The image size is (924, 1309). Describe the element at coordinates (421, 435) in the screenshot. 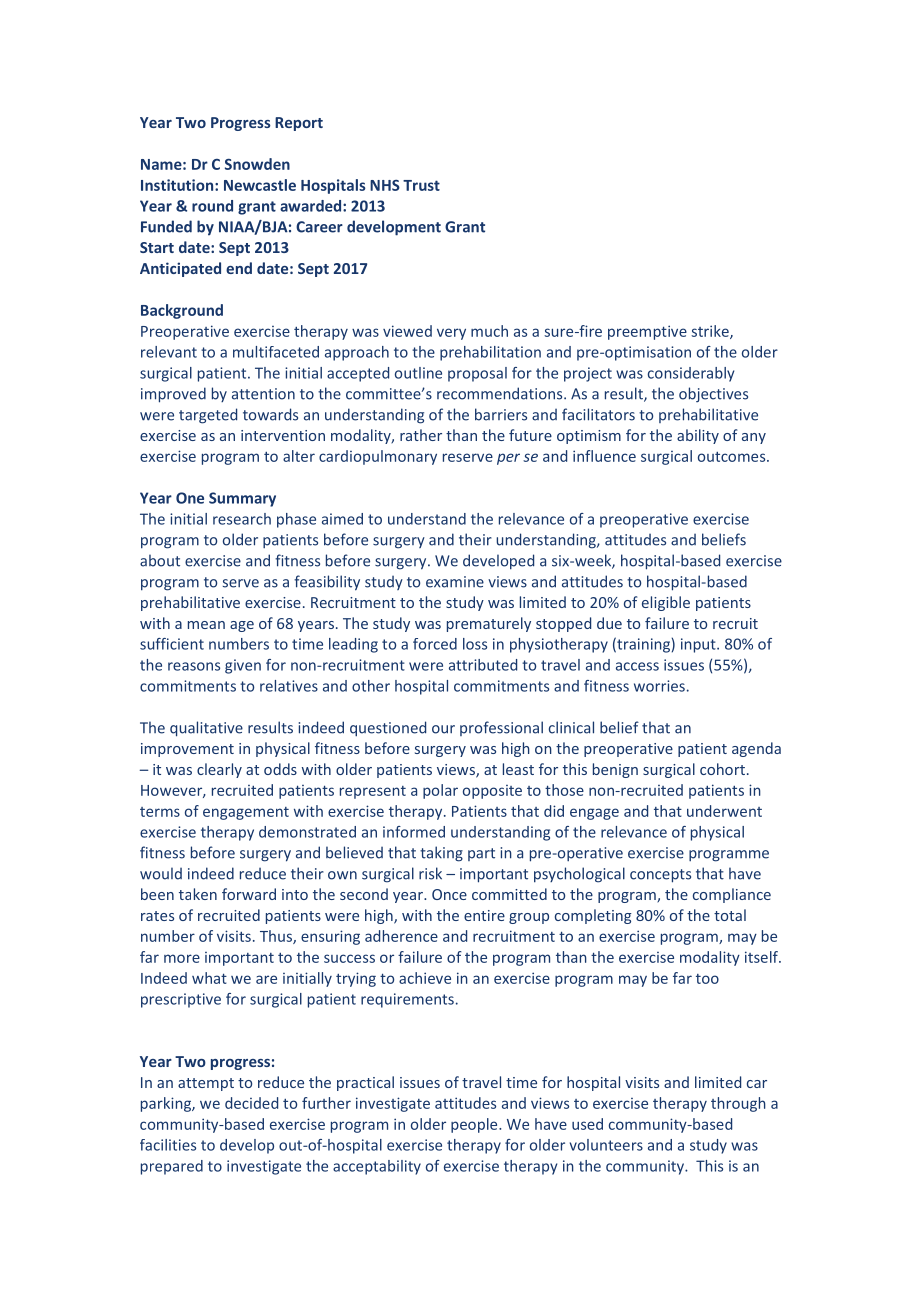

I see `rather` at that location.
